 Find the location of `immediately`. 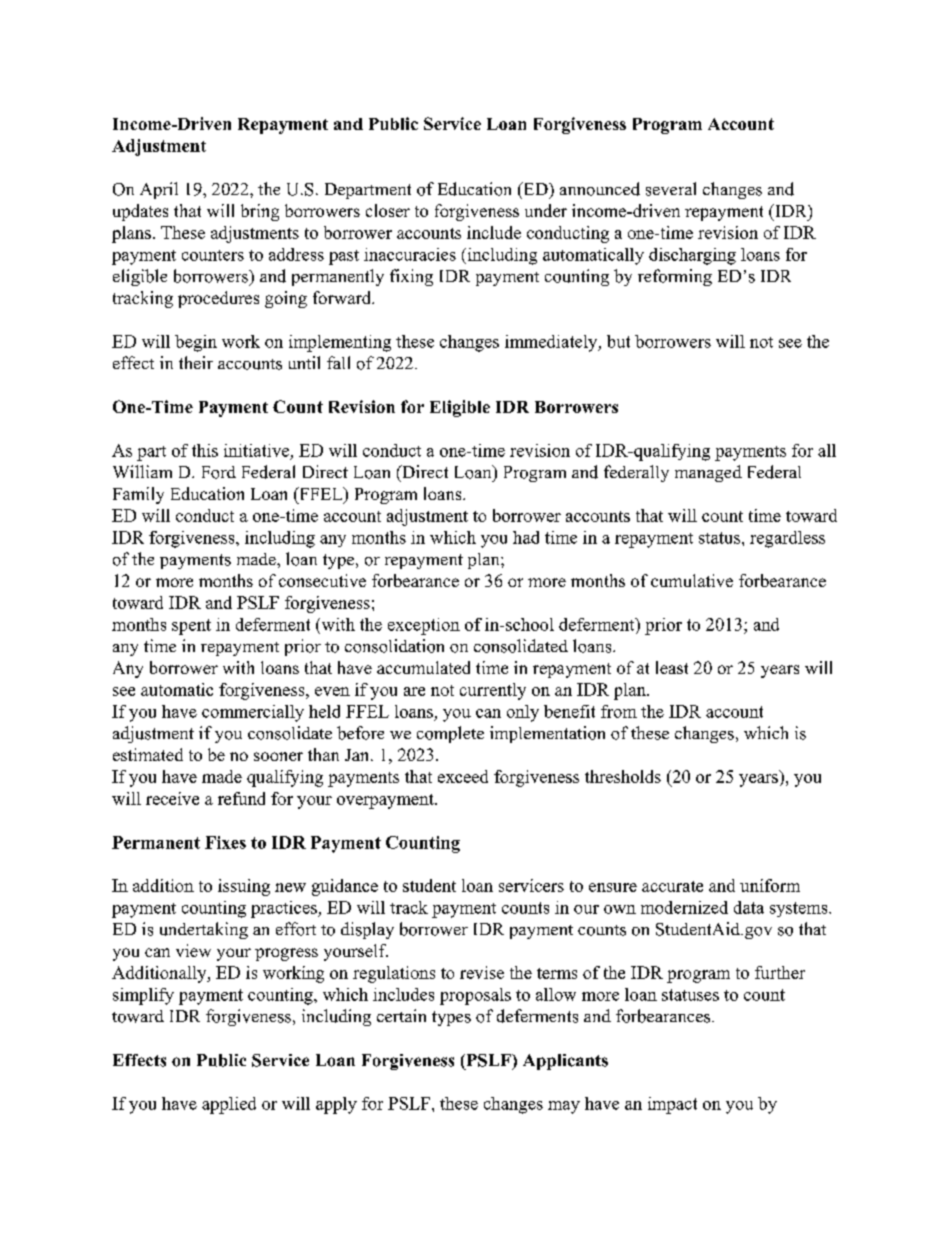

immediately is located at coordinates (552, 343).
